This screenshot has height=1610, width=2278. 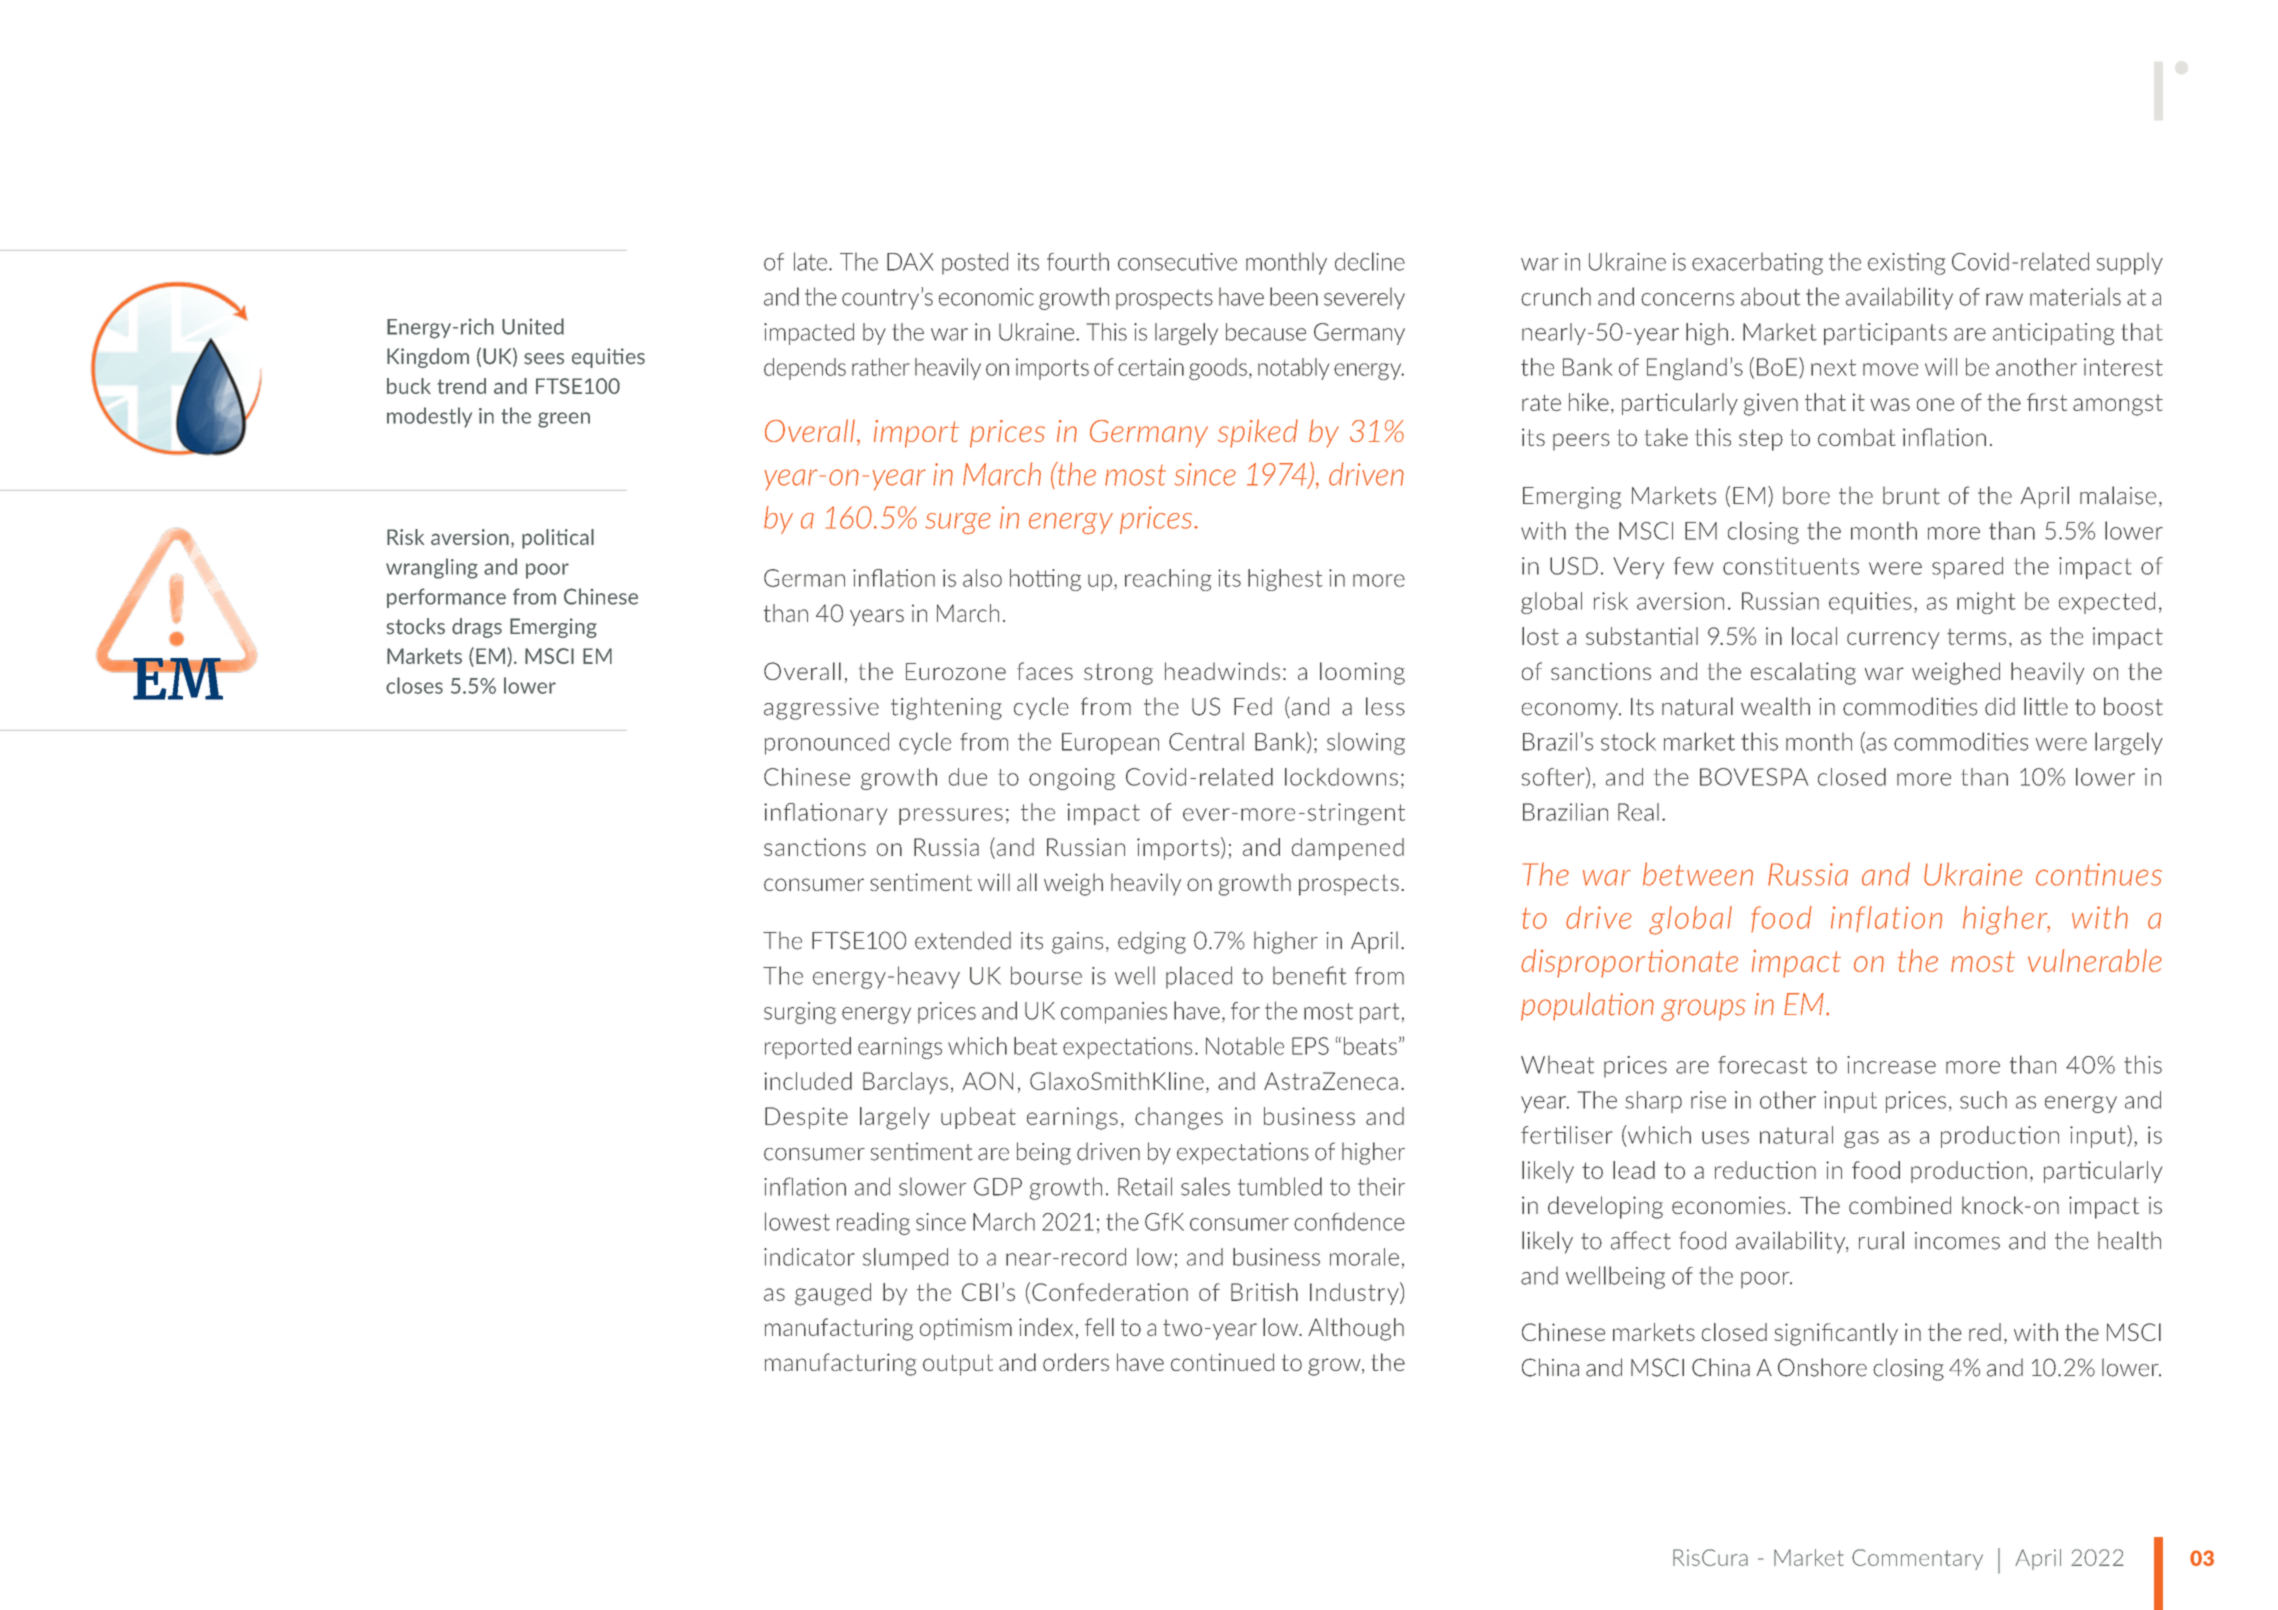 What do you see at coordinates (2004, 299) in the screenshot?
I see `raw` at bounding box center [2004, 299].
